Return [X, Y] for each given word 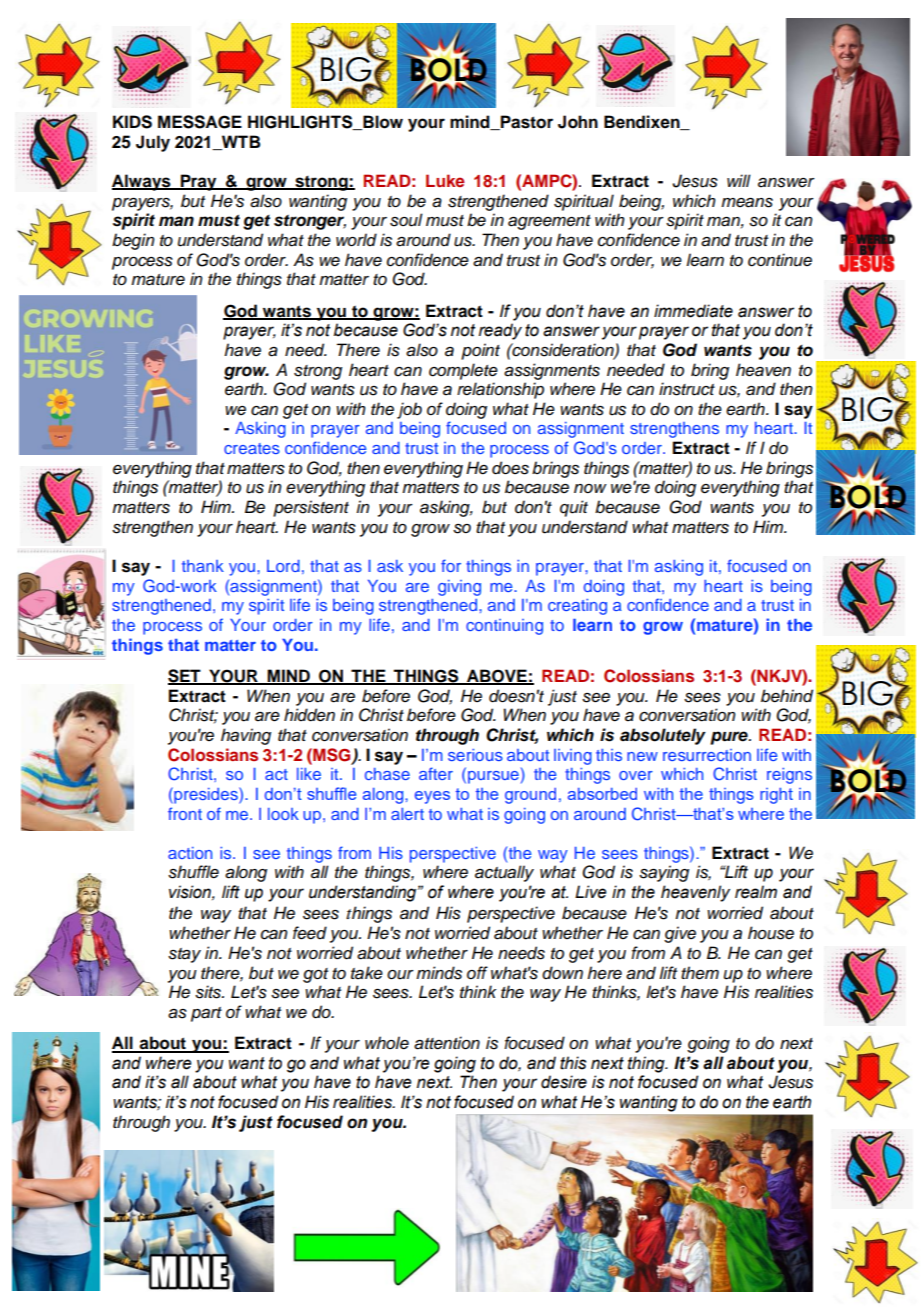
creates [252, 448]
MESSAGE [200, 122]
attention [447, 1043]
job [409, 410]
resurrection [707, 755]
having [246, 736]
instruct [687, 389]
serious [475, 755]
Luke [445, 180]
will [739, 180]
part [206, 1014]
